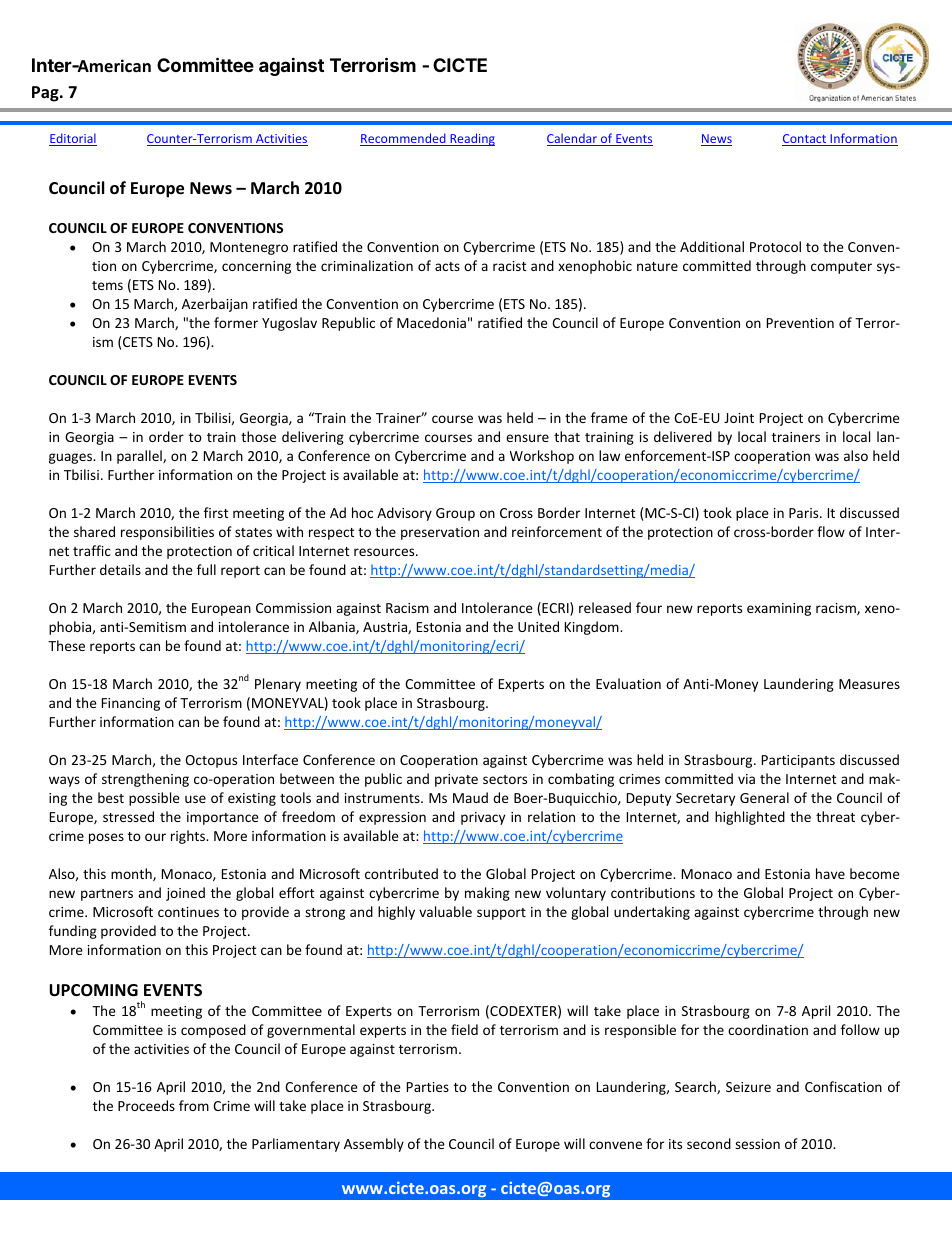  I want to click on responsibilities, so click(167, 533).
